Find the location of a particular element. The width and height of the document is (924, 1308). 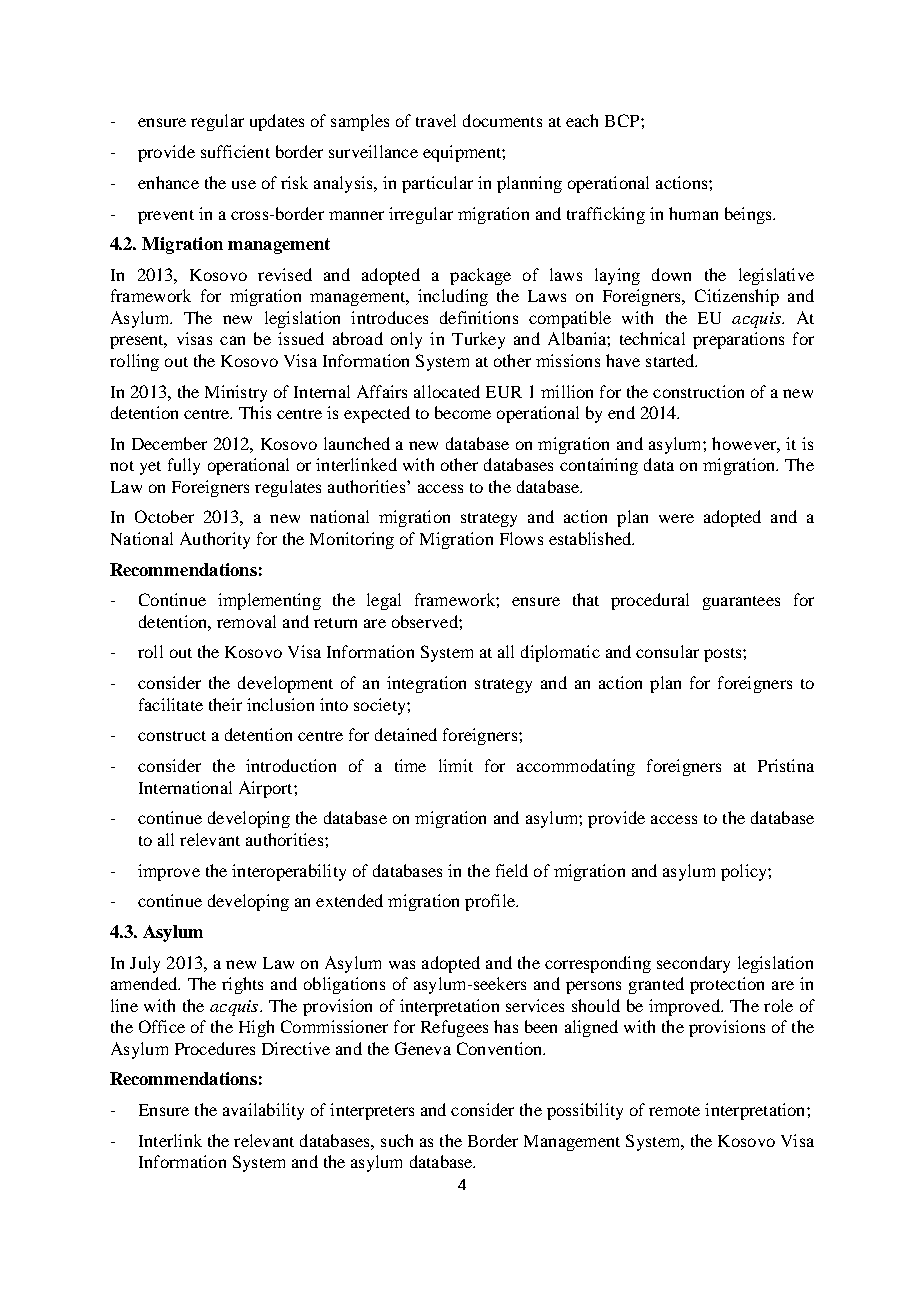

human is located at coordinates (693, 213).
